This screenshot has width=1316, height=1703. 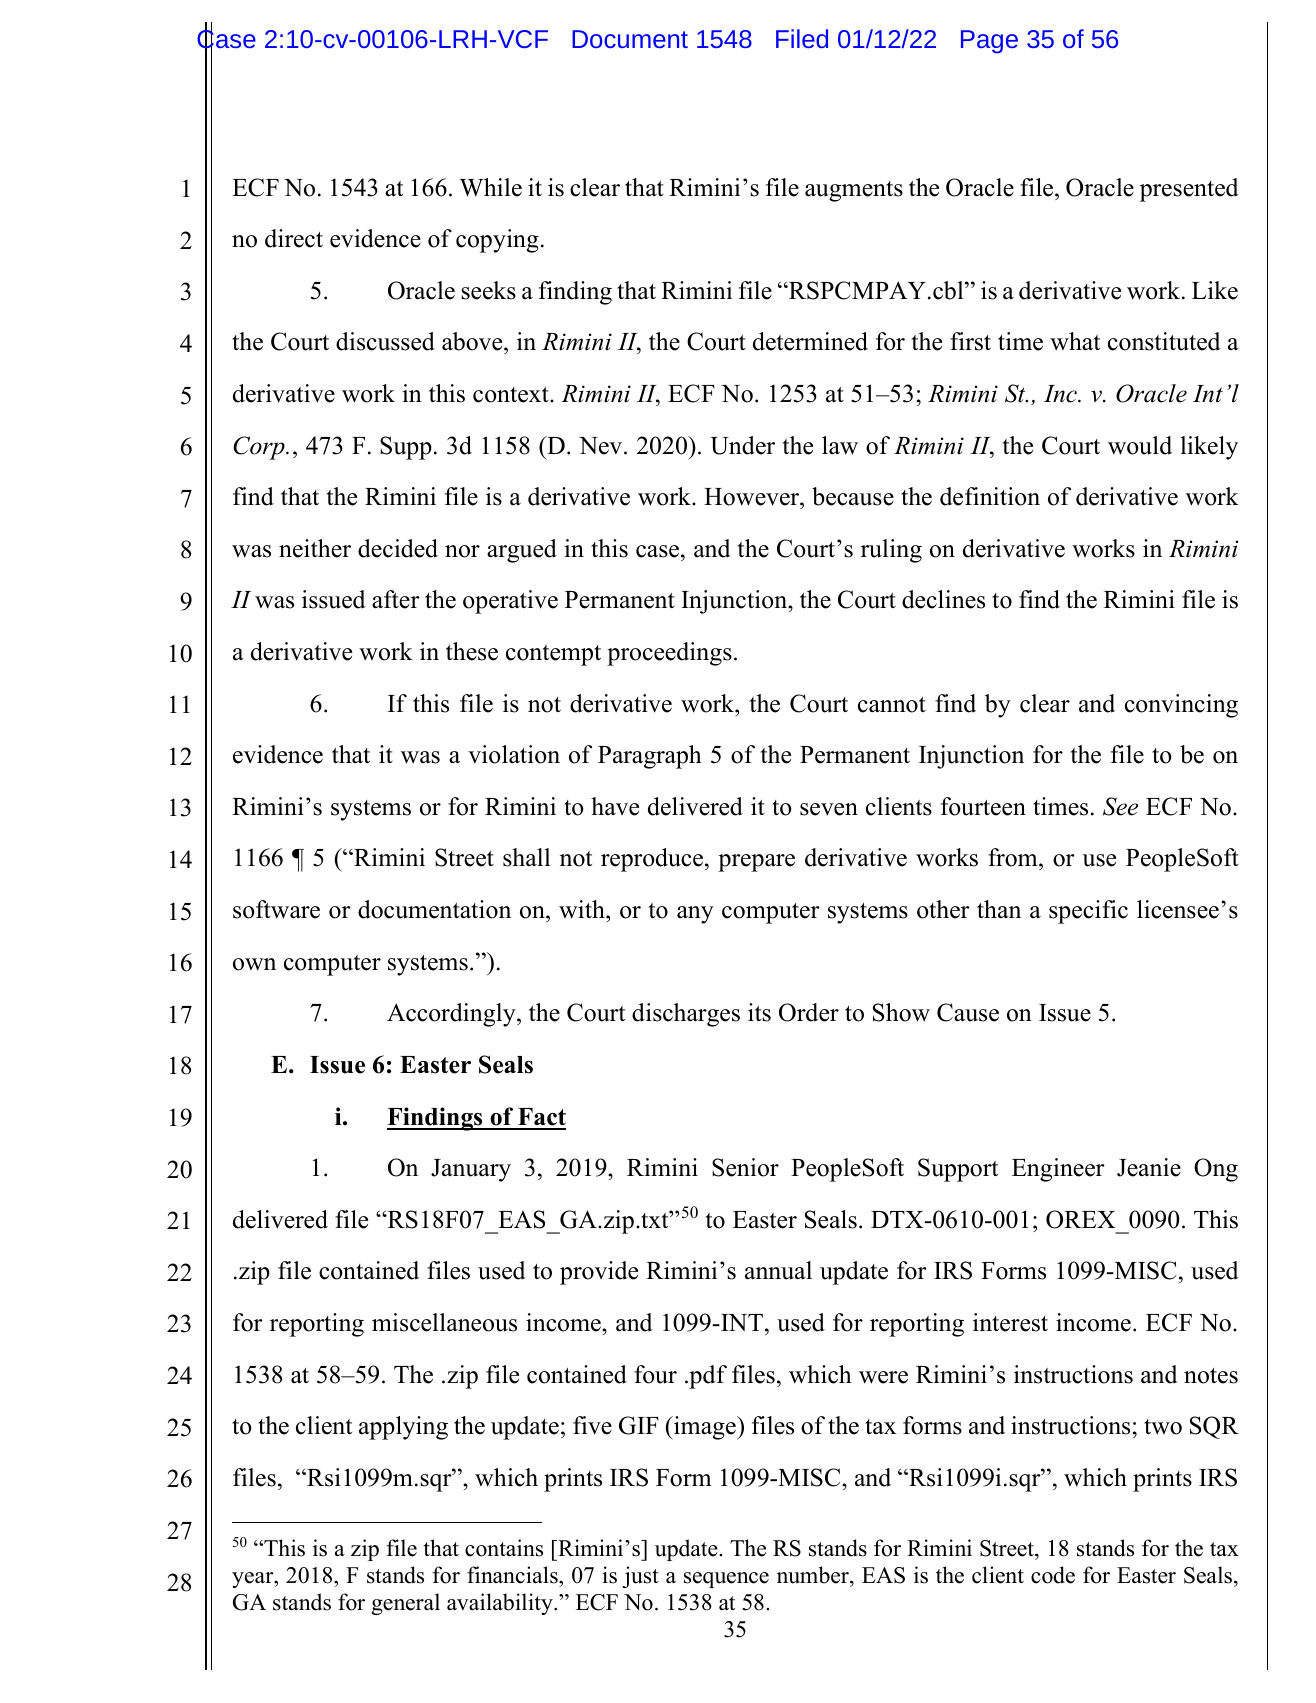 What do you see at coordinates (759, 1012) in the screenshot?
I see `its` at bounding box center [759, 1012].
